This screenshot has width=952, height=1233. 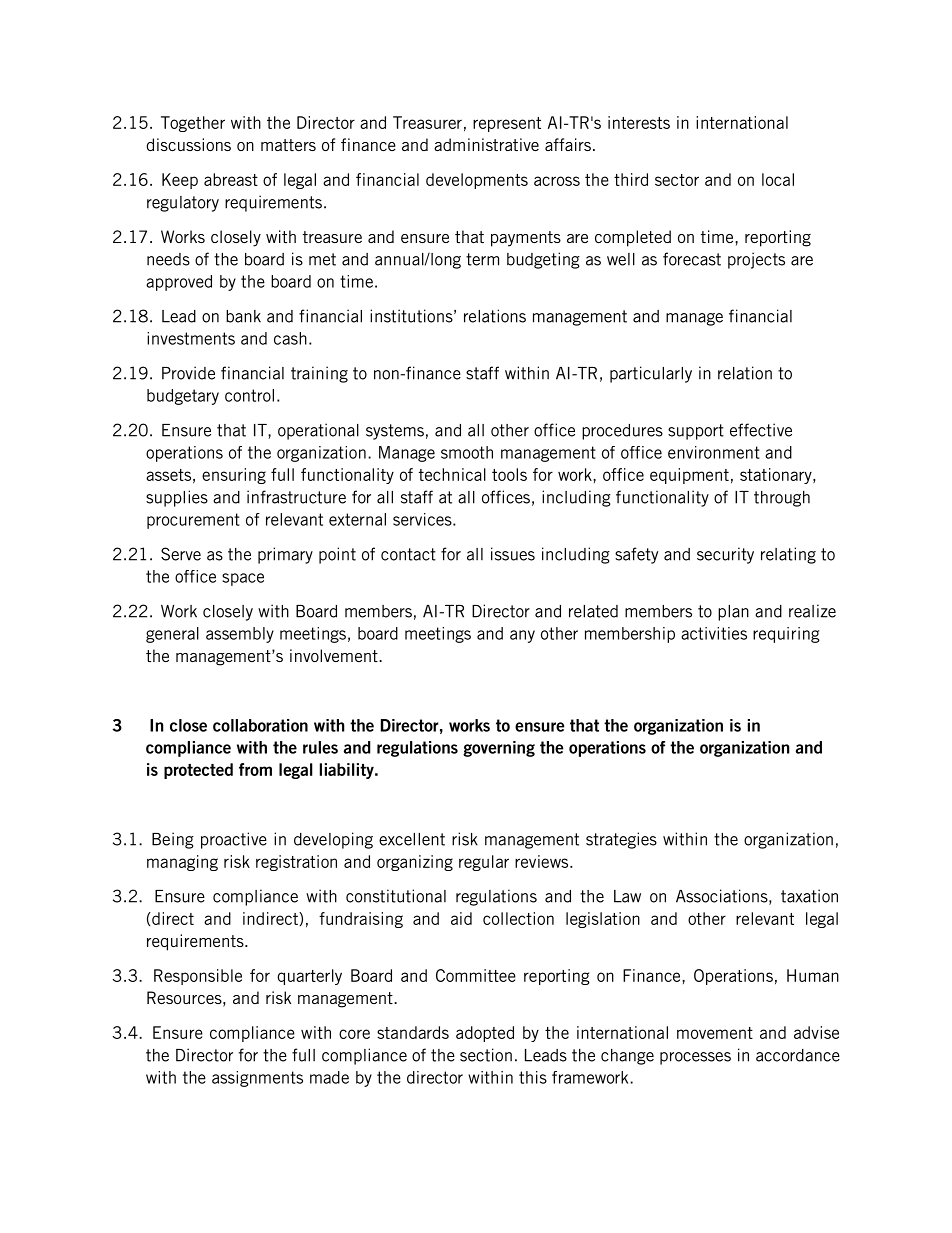 What do you see at coordinates (467, 452) in the screenshot?
I see `smooth` at bounding box center [467, 452].
